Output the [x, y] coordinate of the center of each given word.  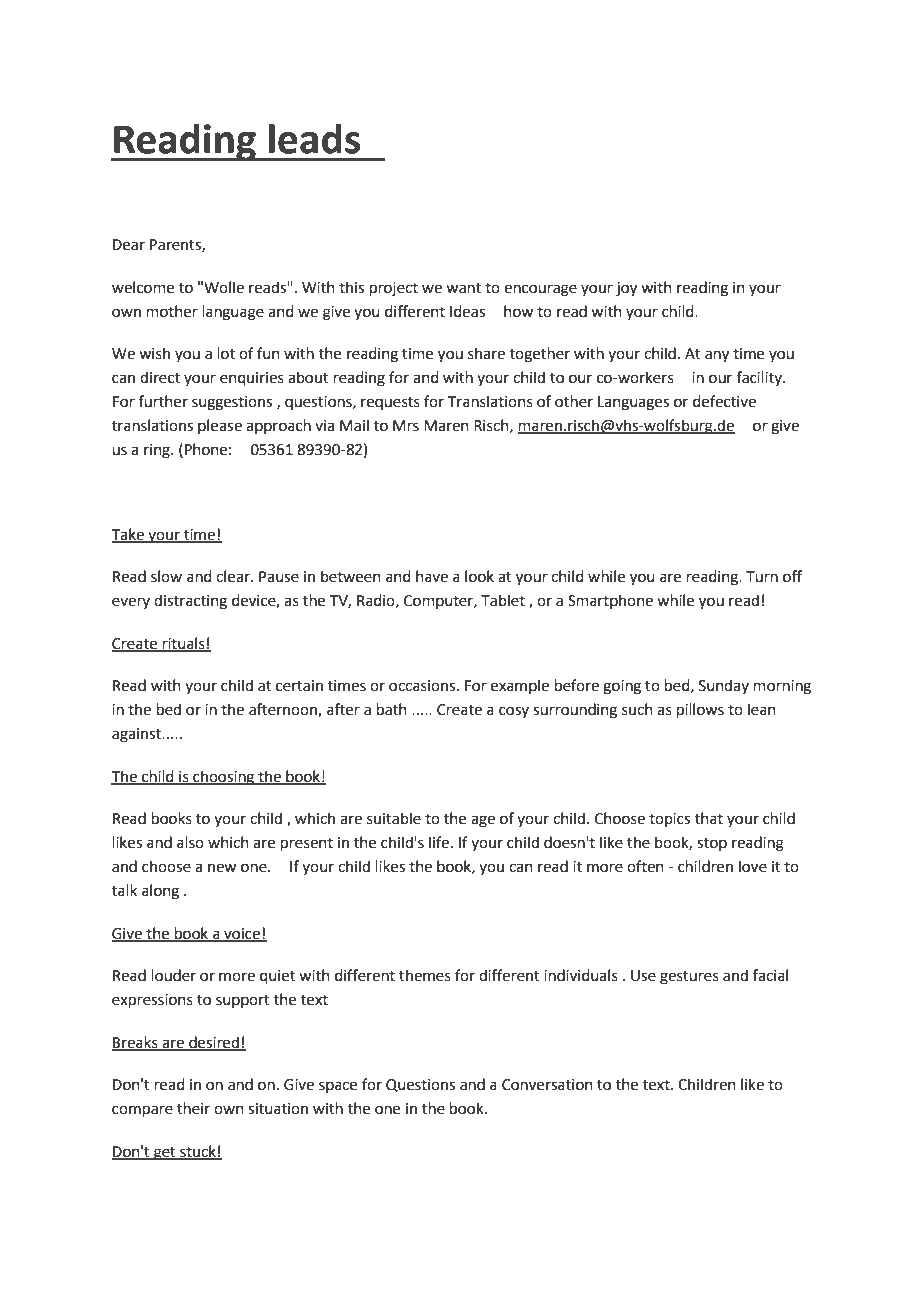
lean [762, 709]
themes [425, 975]
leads [314, 138]
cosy [514, 712]
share [486, 353]
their [193, 1108]
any [717, 356]
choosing [224, 778]
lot [226, 353]
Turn [762, 577]
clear [234, 576]
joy [626, 289]
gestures [689, 978]
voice [242, 934]
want [463, 288]
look [479, 576]
